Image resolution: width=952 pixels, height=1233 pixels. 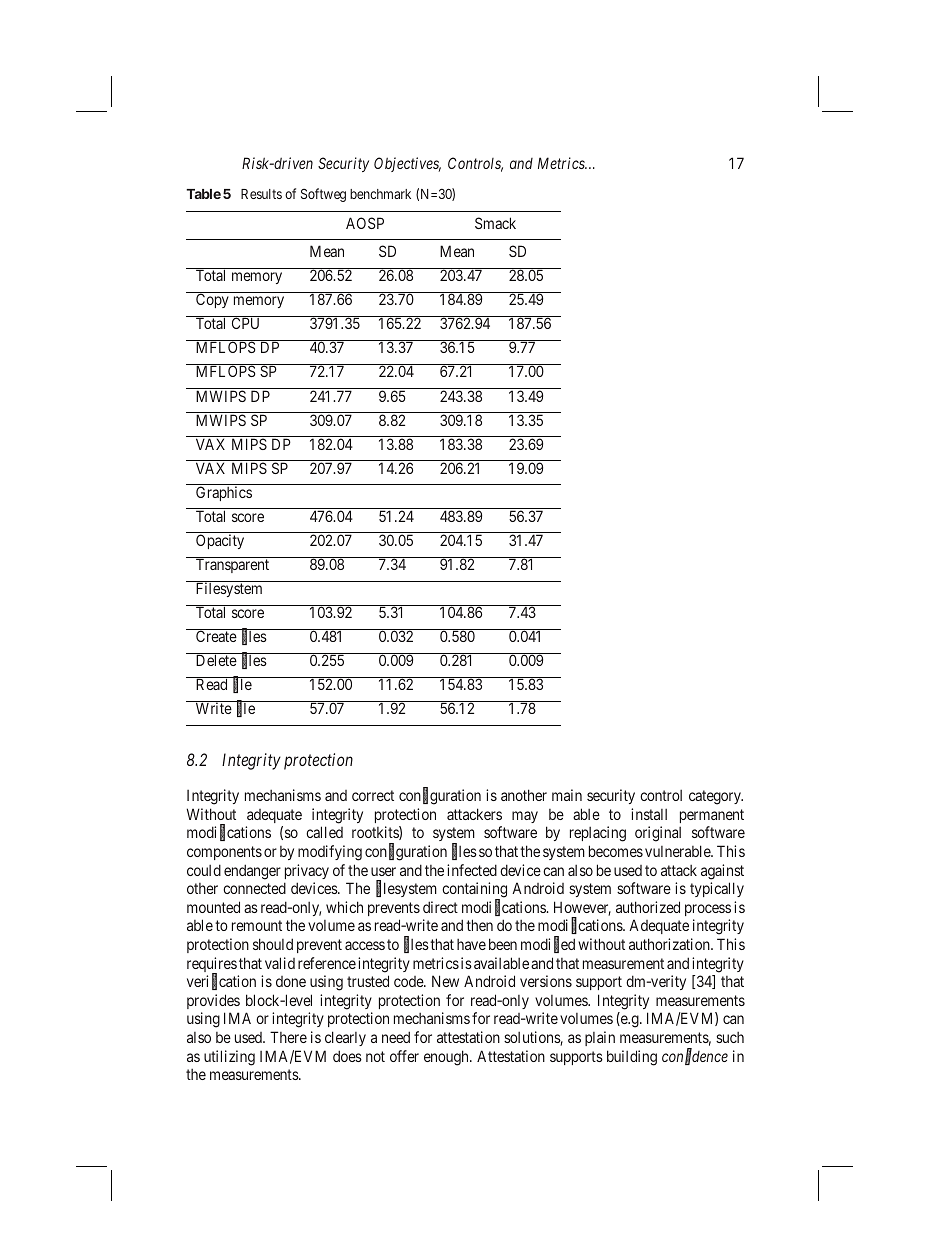 What do you see at coordinates (288, 1037) in the document?
I see `There` at bounding box center [288, 1037].
